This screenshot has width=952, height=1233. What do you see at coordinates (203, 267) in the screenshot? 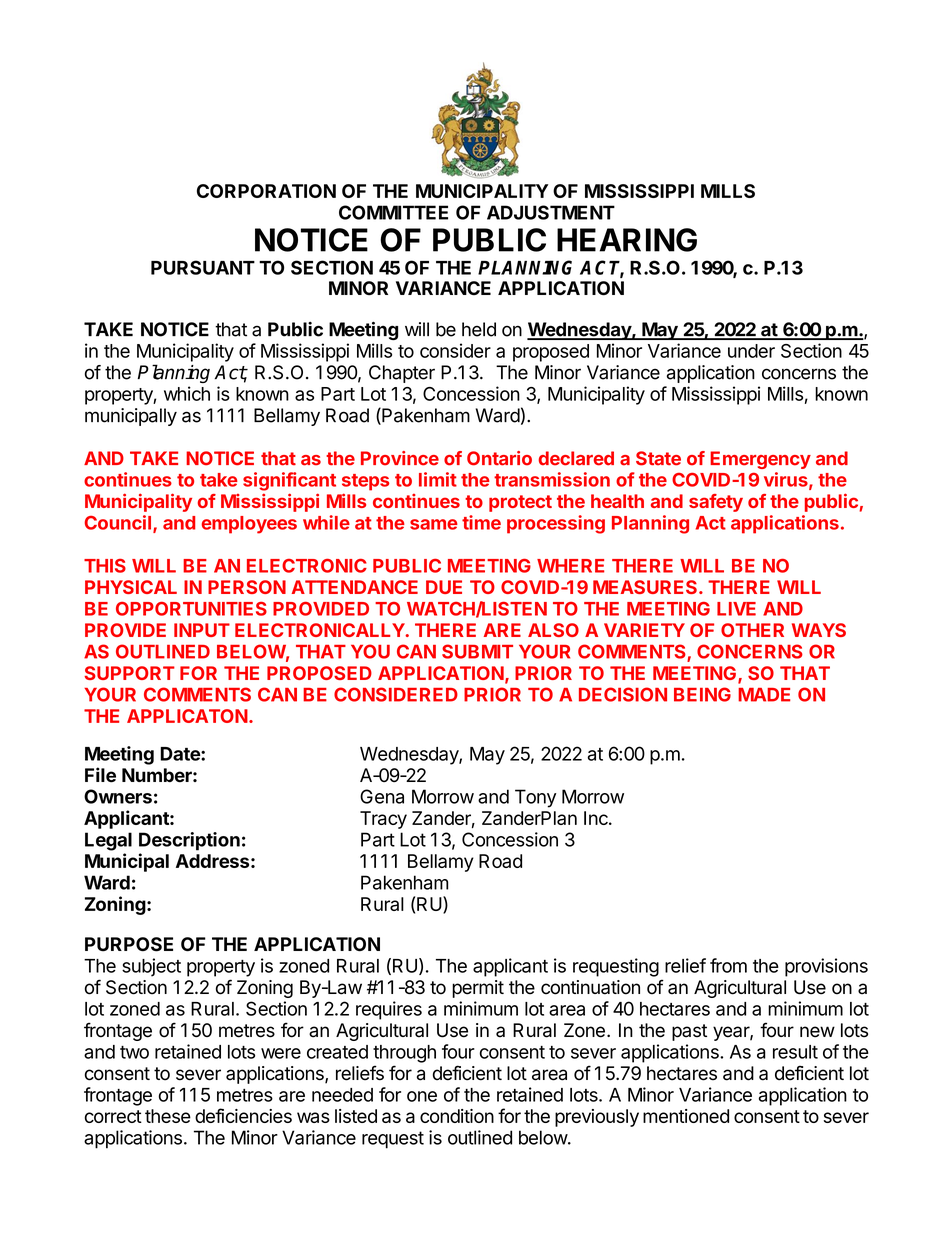
I see `PURSUANT` at bounding box center [203, 267].
